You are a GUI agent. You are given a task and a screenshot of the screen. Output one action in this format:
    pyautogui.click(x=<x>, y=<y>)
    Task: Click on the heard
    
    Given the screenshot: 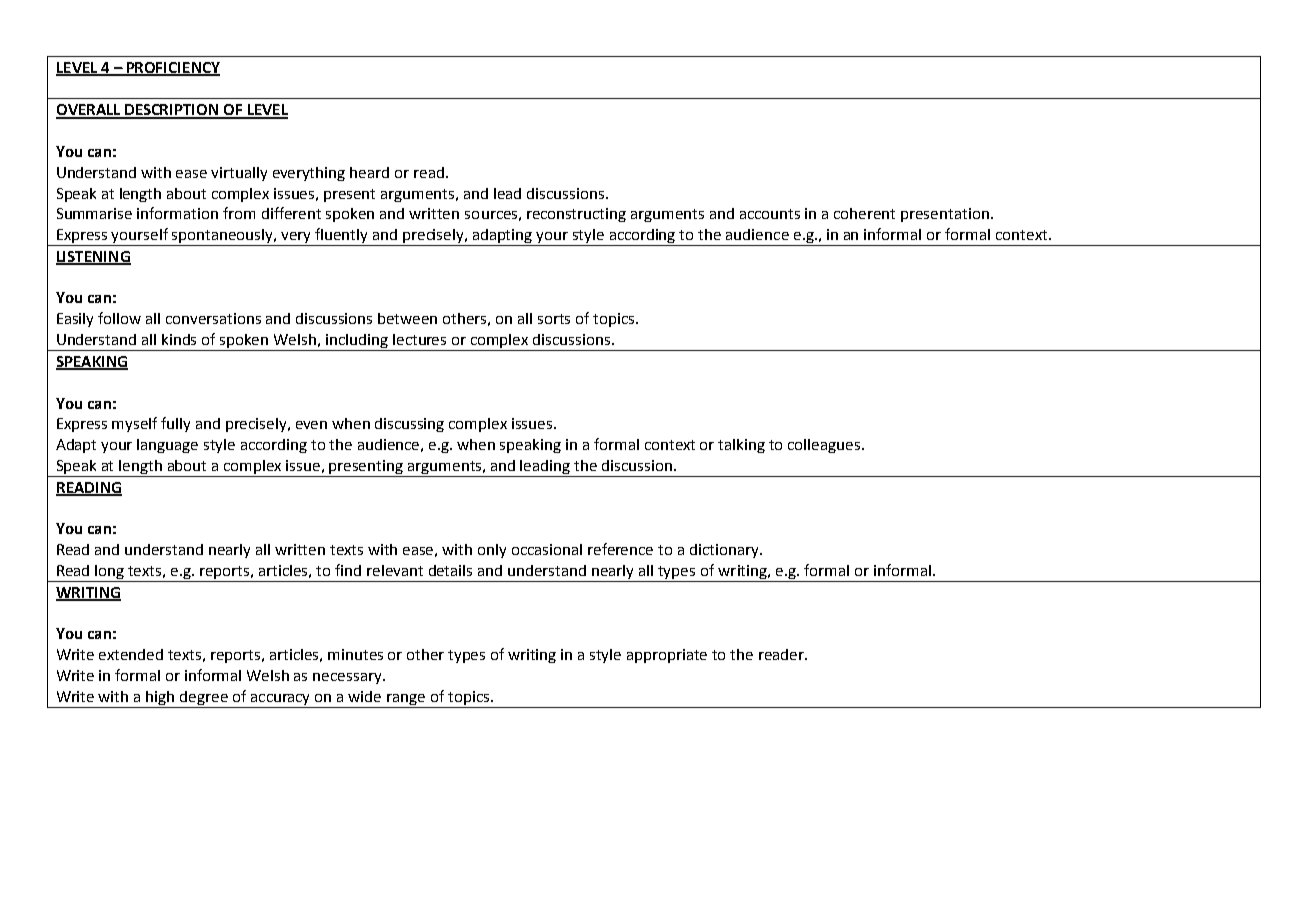 What is the action you would take?
    pyautogui.click(x=369, y=172)
